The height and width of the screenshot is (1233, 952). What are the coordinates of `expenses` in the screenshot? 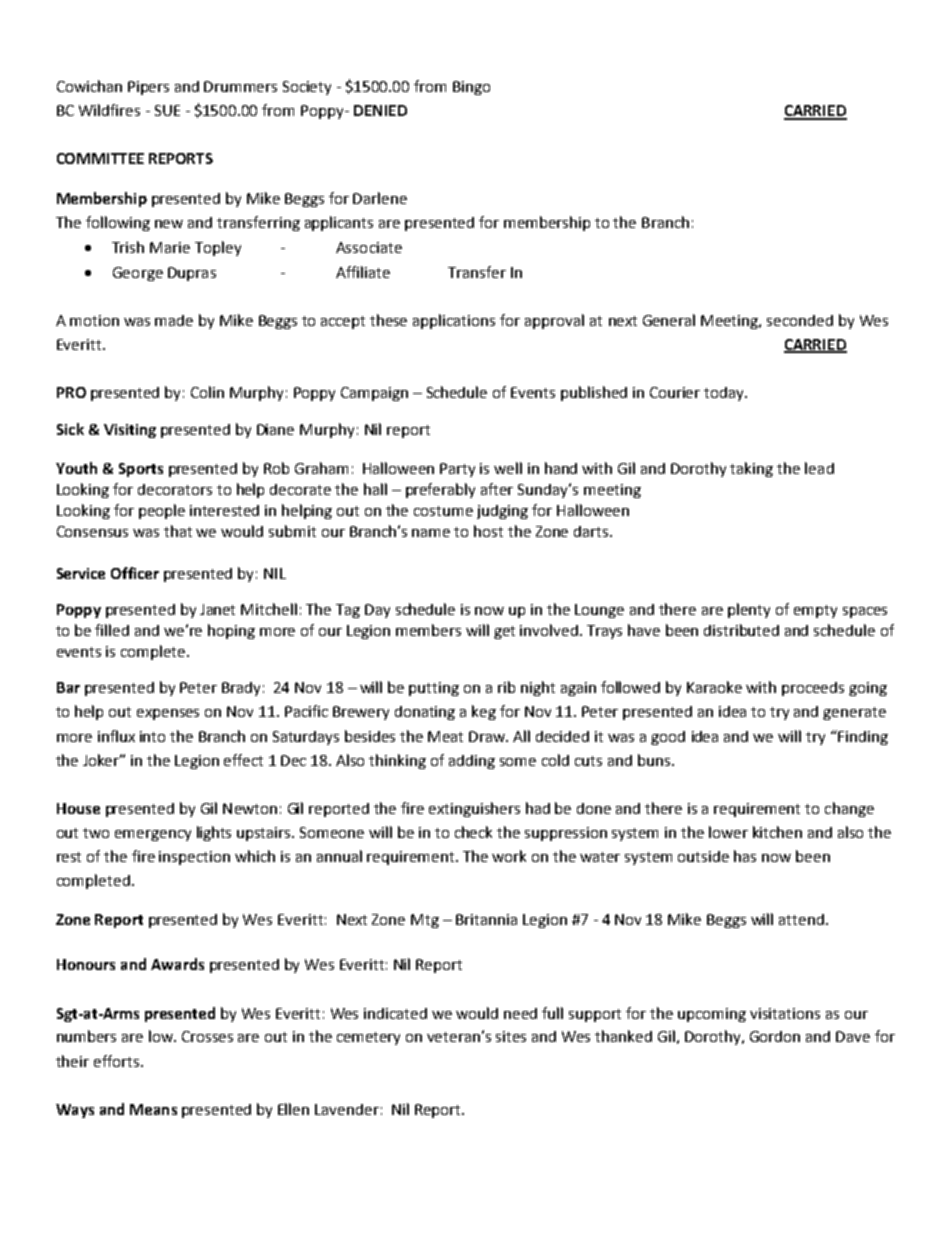 It's located at (168, 714).
